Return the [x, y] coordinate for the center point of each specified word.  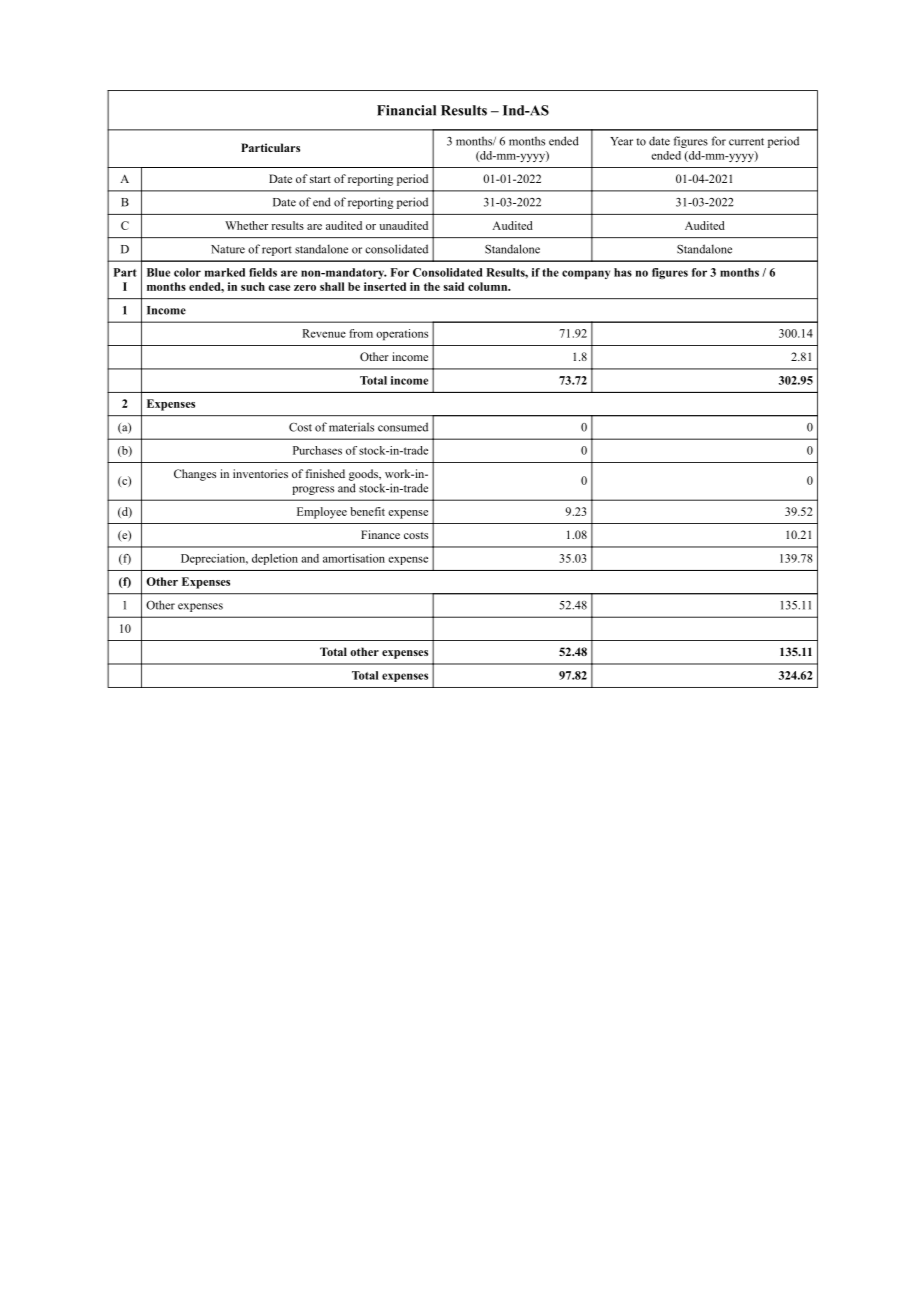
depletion [275, 559]
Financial [406, 110]
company [586, 274]
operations [402, 334]
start [320, 179]
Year [621, 141]
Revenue [324, 333]
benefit [367, 511]
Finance [380, 534]
